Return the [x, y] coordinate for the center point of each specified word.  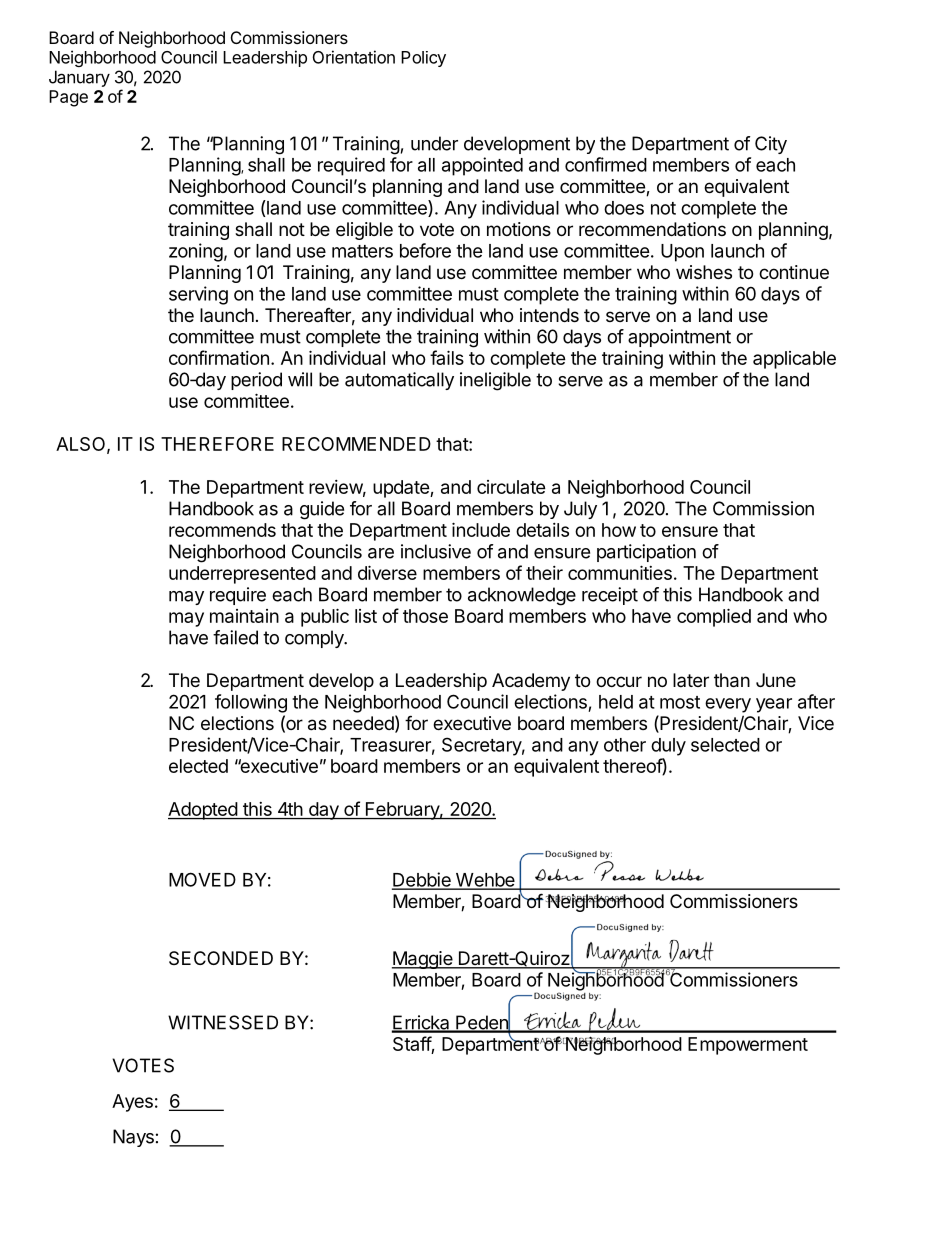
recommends [222, 530]
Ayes [132, 1103]
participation [646, 553]
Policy [423, 59]
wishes [704, 272]
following [251, 703]
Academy [531, 682]
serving [198, 295]
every [728, 705]
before [425, 250]
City [771, 145]
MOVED [202, 879]
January [79, 78]
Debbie [422, 880]
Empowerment [748, 1046]
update [402, 489]
